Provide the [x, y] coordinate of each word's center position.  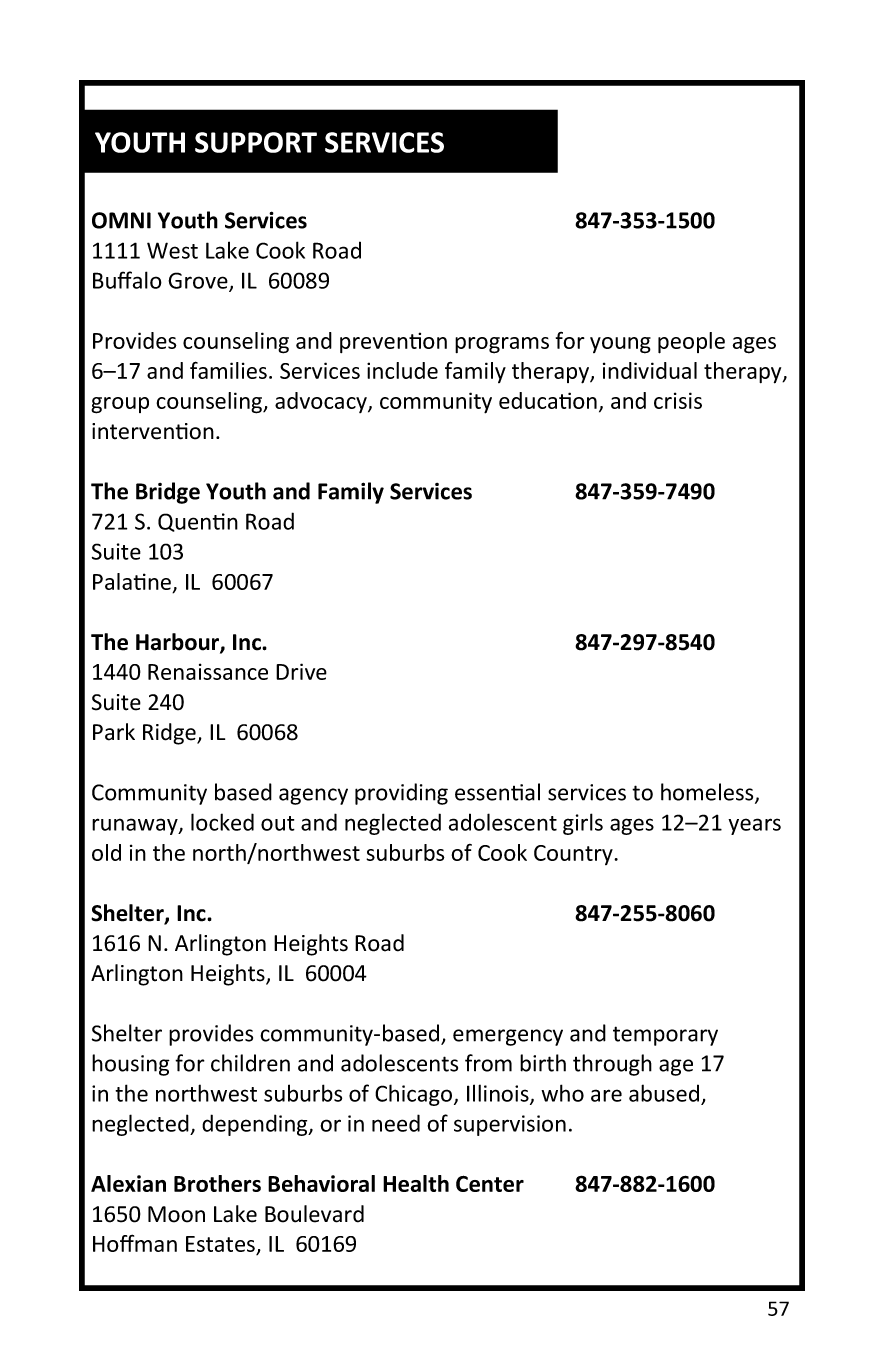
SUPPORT [256, 142]
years [754, 826]
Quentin [198, 522]
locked [222, 822]
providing [401, 794]
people [691, 343]
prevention [393, 342]
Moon [176, 1214]
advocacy [322, 402]
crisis [678, 400]
